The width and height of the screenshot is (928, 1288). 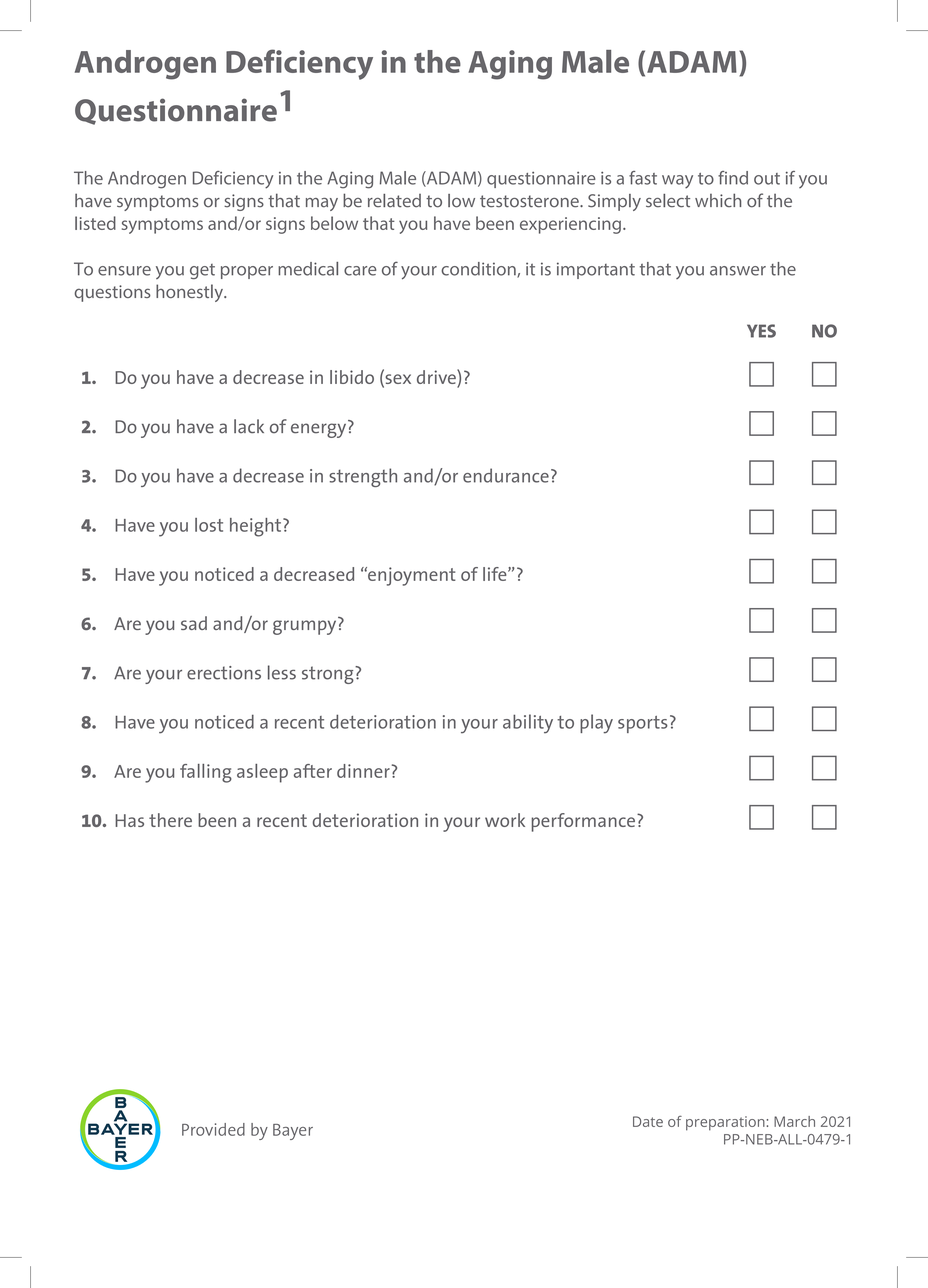 I want to click on Bayer, so click(x=293, y=1132).
